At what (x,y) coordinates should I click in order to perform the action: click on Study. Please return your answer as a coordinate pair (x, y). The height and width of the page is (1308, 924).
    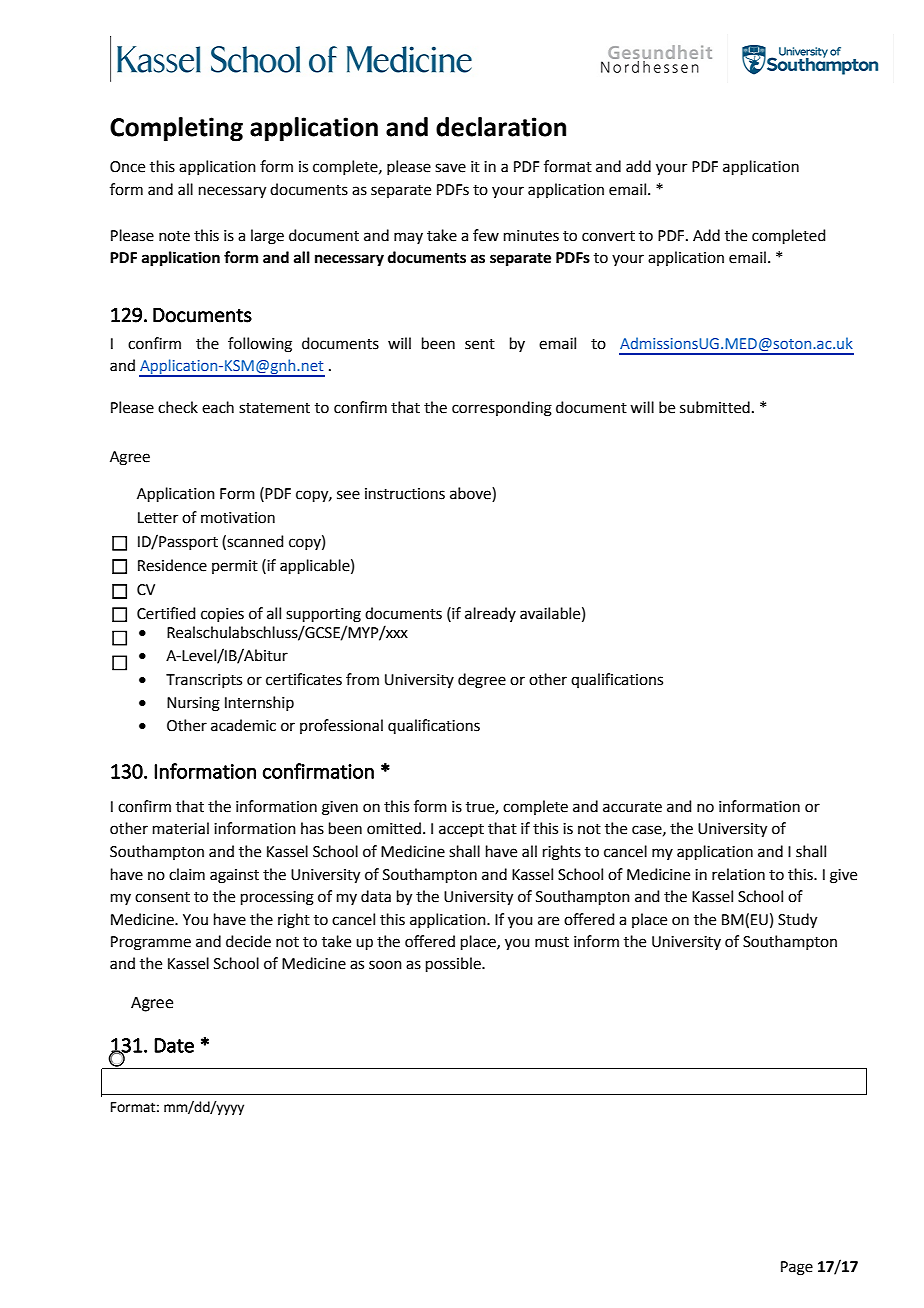
    Looking at the image, I should click on (797, 921).
